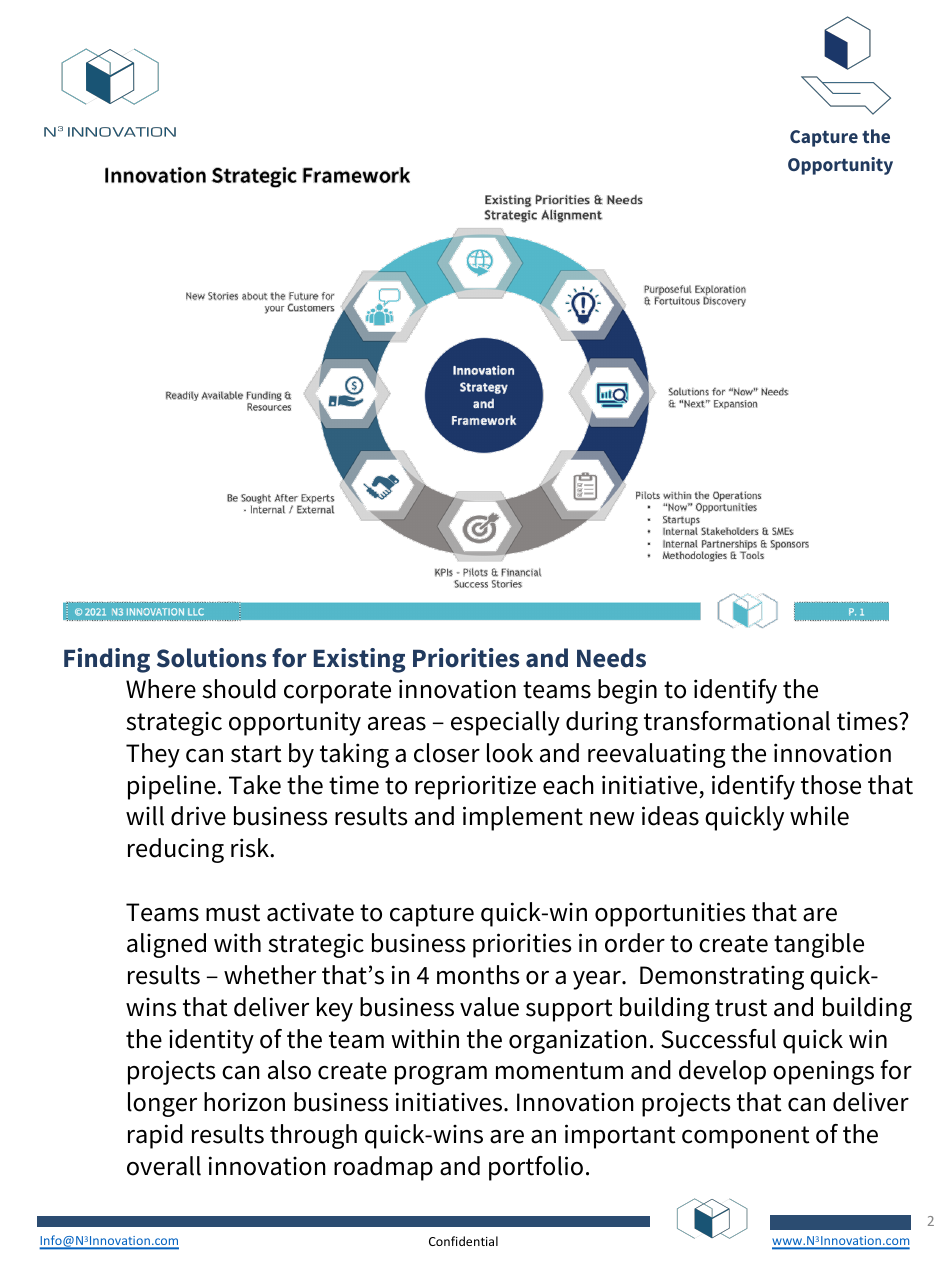 This image has height=1270, width=952. What do you see at coordinates (211, 658) in the image?
I see `Solutions` at bounding box center [211, 658].
